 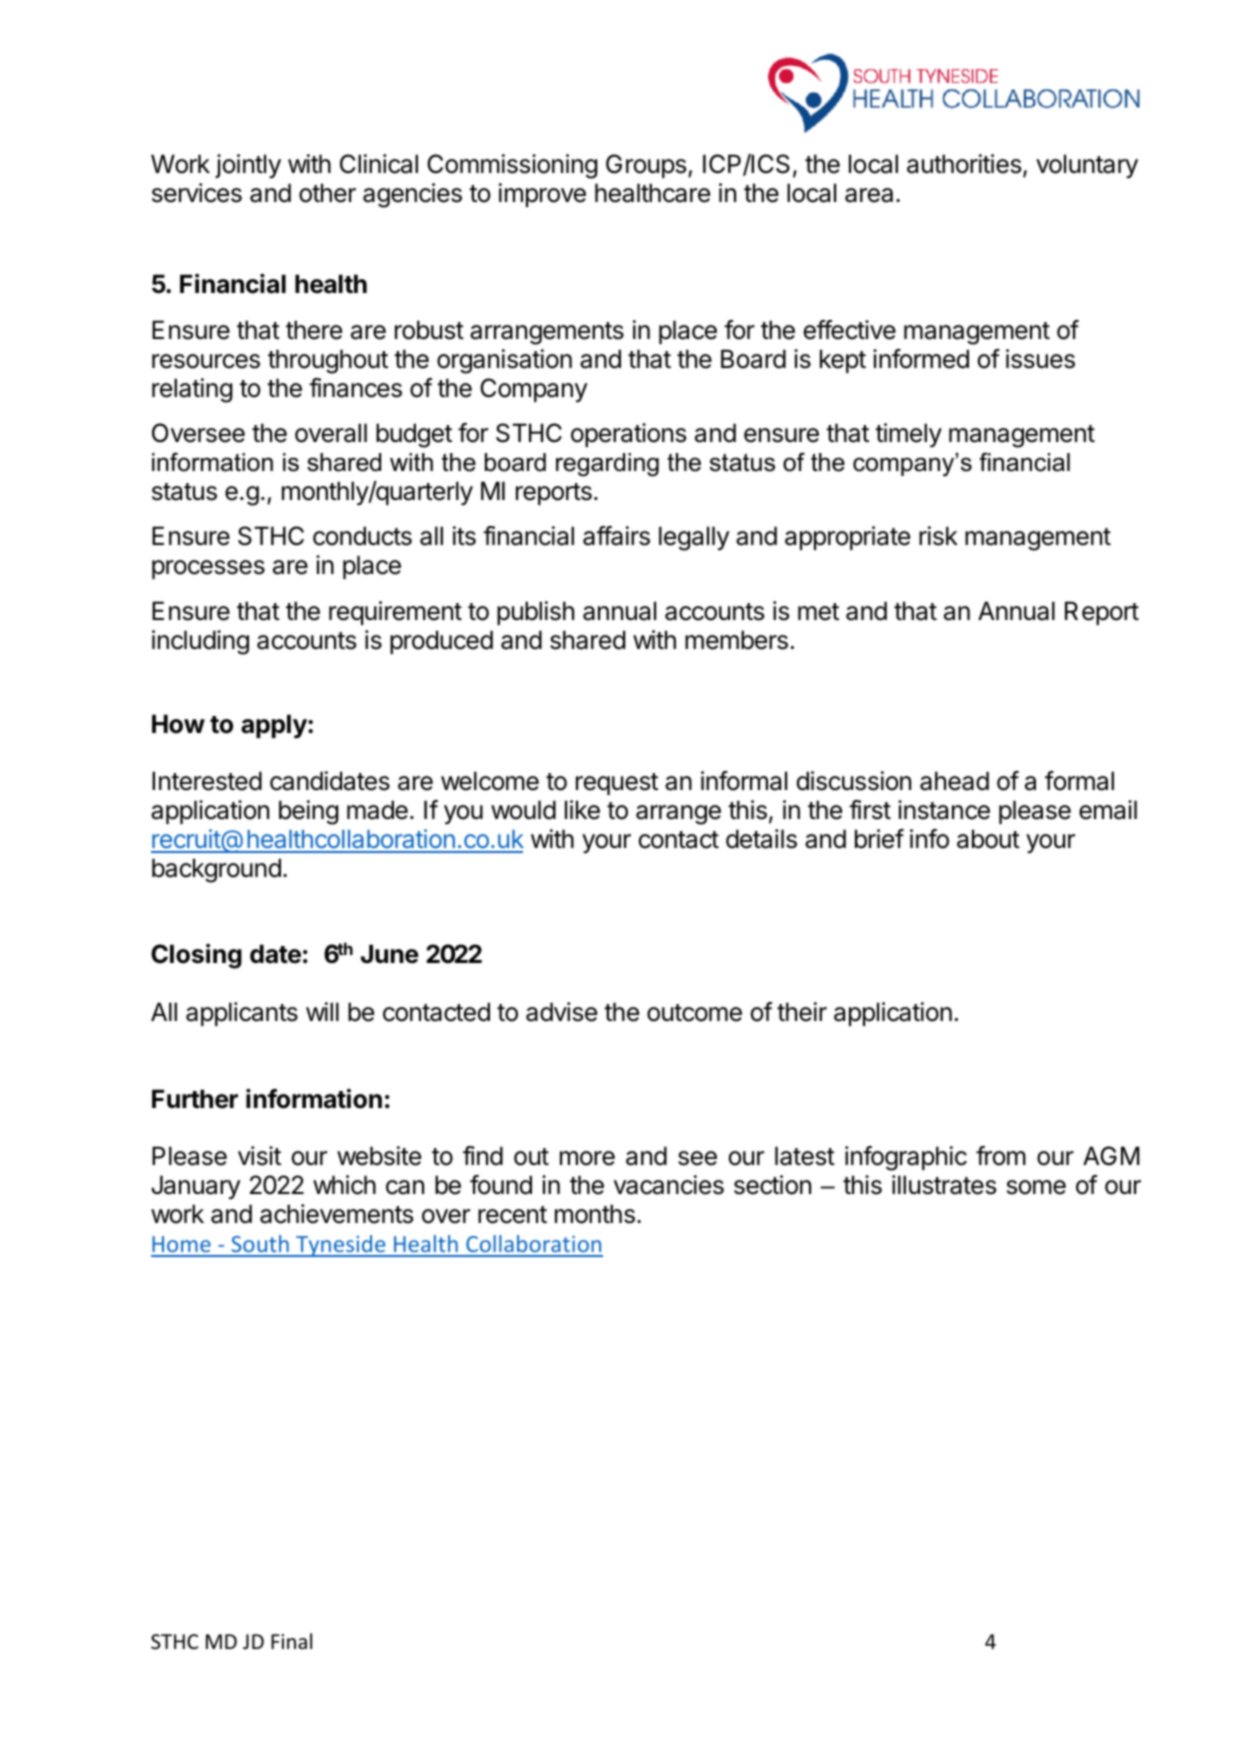 What do you see at coordinates (938, 536) in the document?
I see `risk` at bounding box center [938, 536].
